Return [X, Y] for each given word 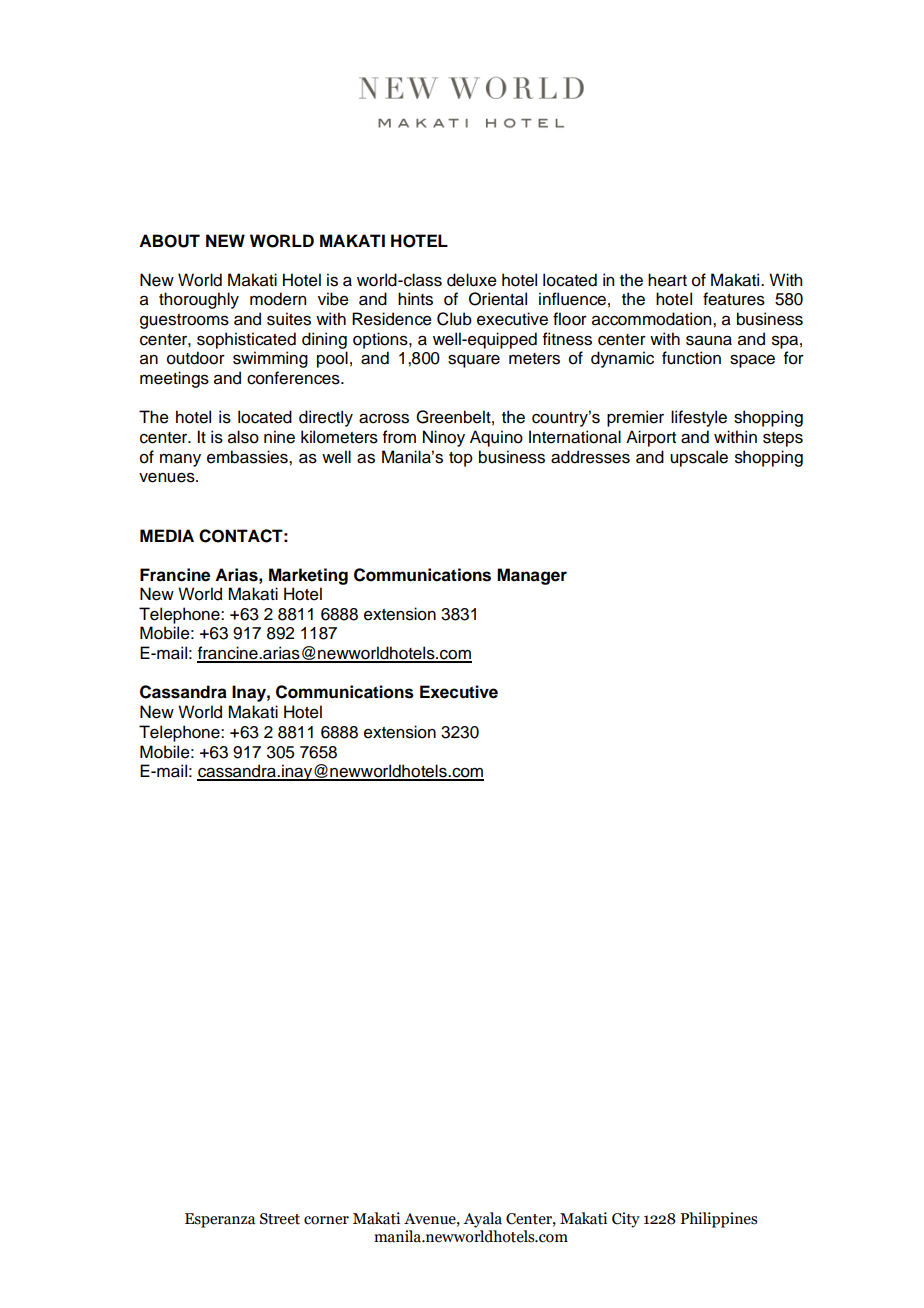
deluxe [472, 280]
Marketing [308, 576]
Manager [532, 576]
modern [278, 299]
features [734, 299]
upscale [699, 458]
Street [280, 1219]
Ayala [482, 1220]
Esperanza [220, 1220]
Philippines [719, 1220]
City [626, 1220]
